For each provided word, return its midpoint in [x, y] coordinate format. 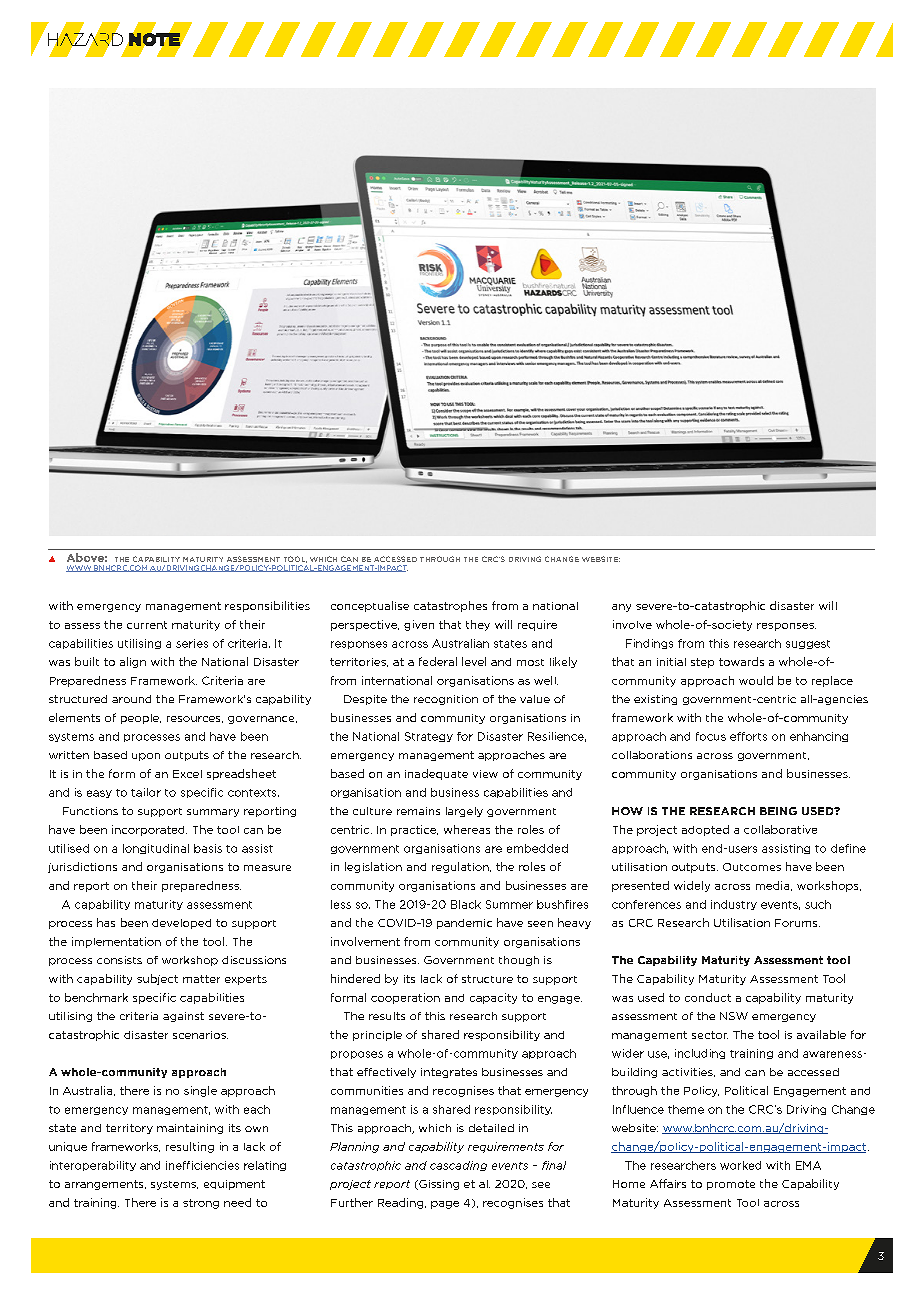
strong [201, 1204]
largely [464, 812]
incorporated [149, 830]
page [445, 1205]
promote [731, 1185]
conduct [708, 997]
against [183, 1017]
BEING [778, 811]
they [478, 625]
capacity [493, 998]
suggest [808, 644]
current [147, 625]
